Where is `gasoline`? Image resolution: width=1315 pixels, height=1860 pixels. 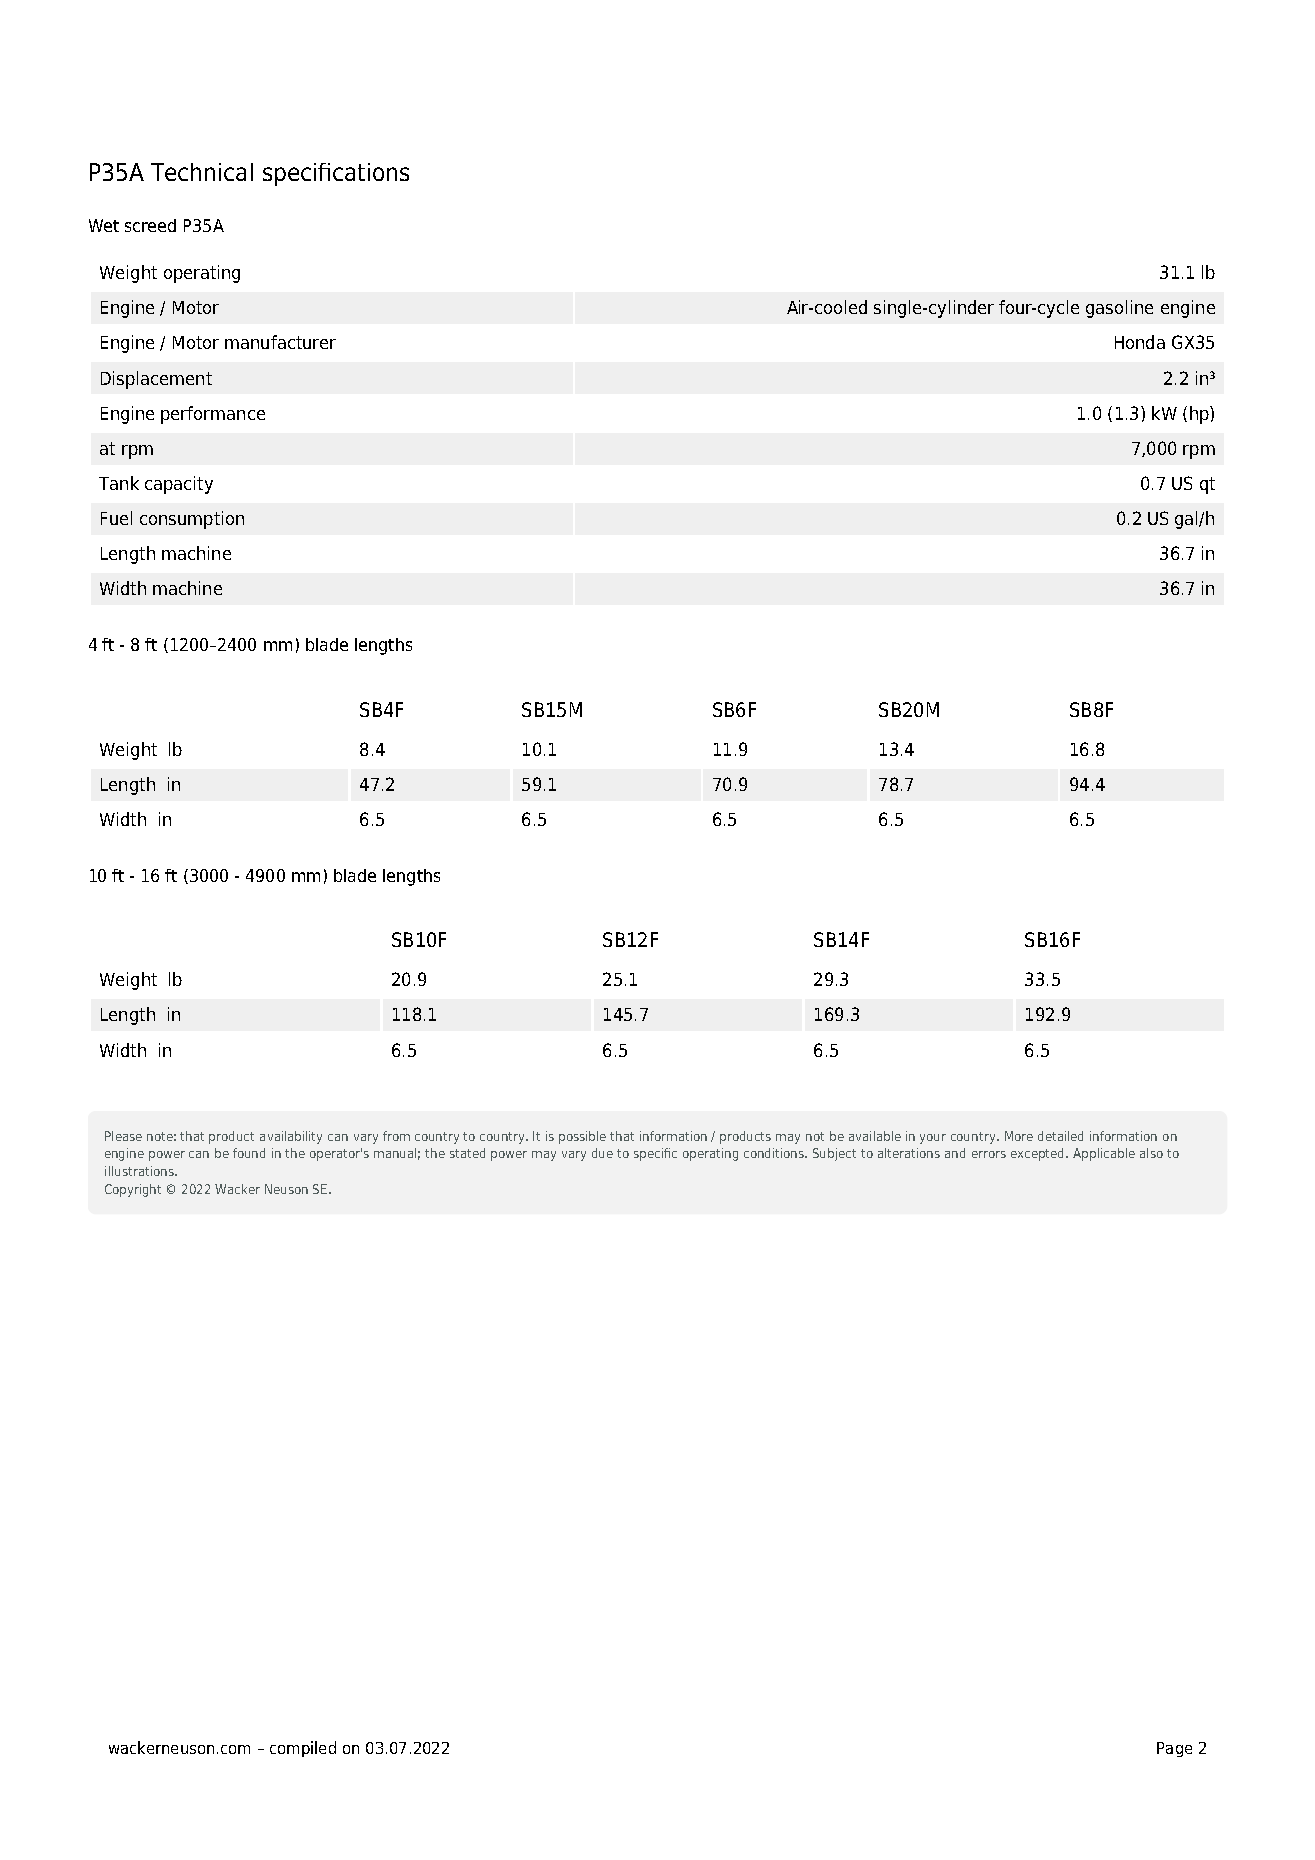 gasoline is located at coordinates (1119, 309).
